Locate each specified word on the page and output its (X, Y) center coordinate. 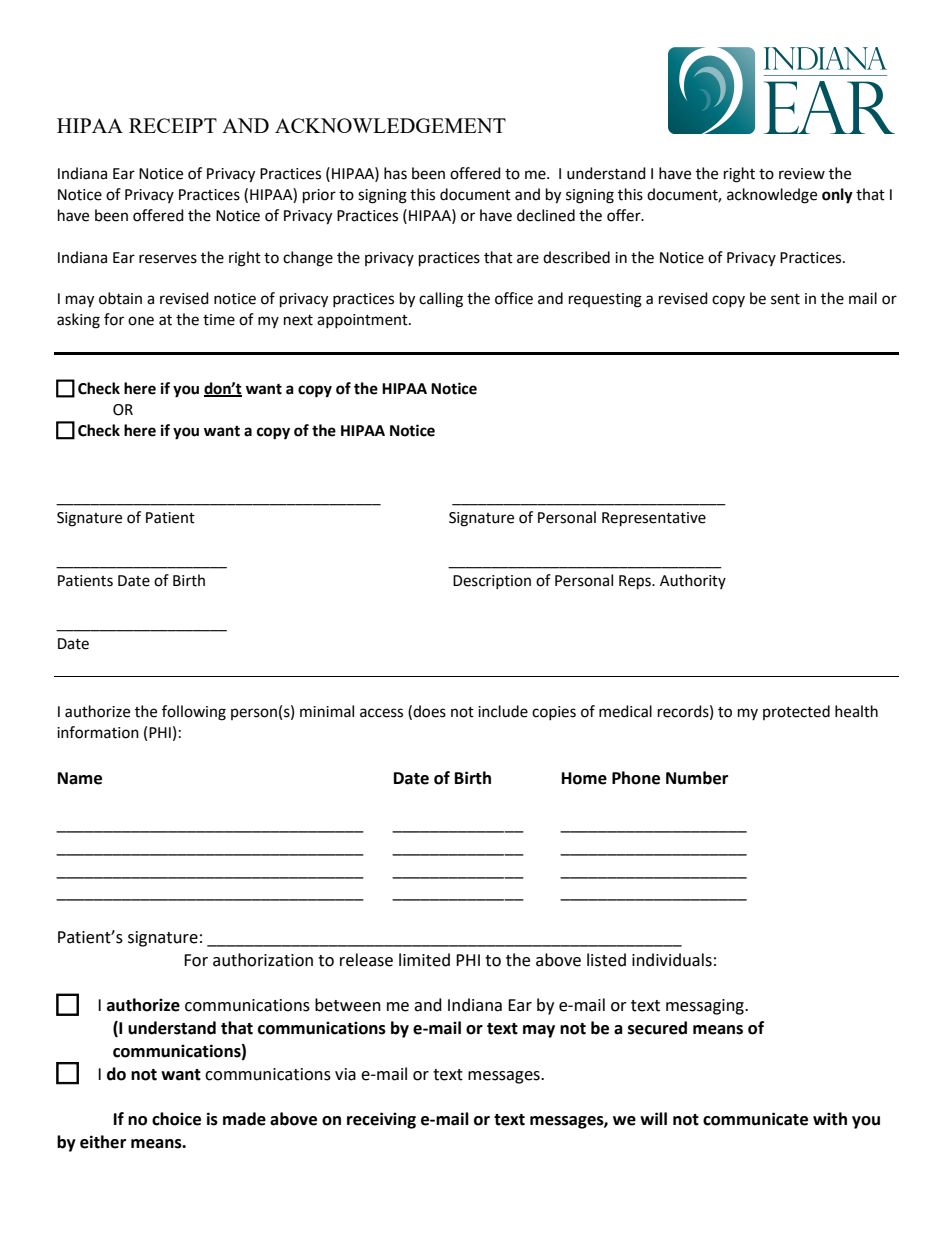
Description (492, 582)
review (802, 174)
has (395, 173)
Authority (693, 581)
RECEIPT (173, 125)
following (194, 713)
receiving (381, 1120)
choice (176, 1119)
